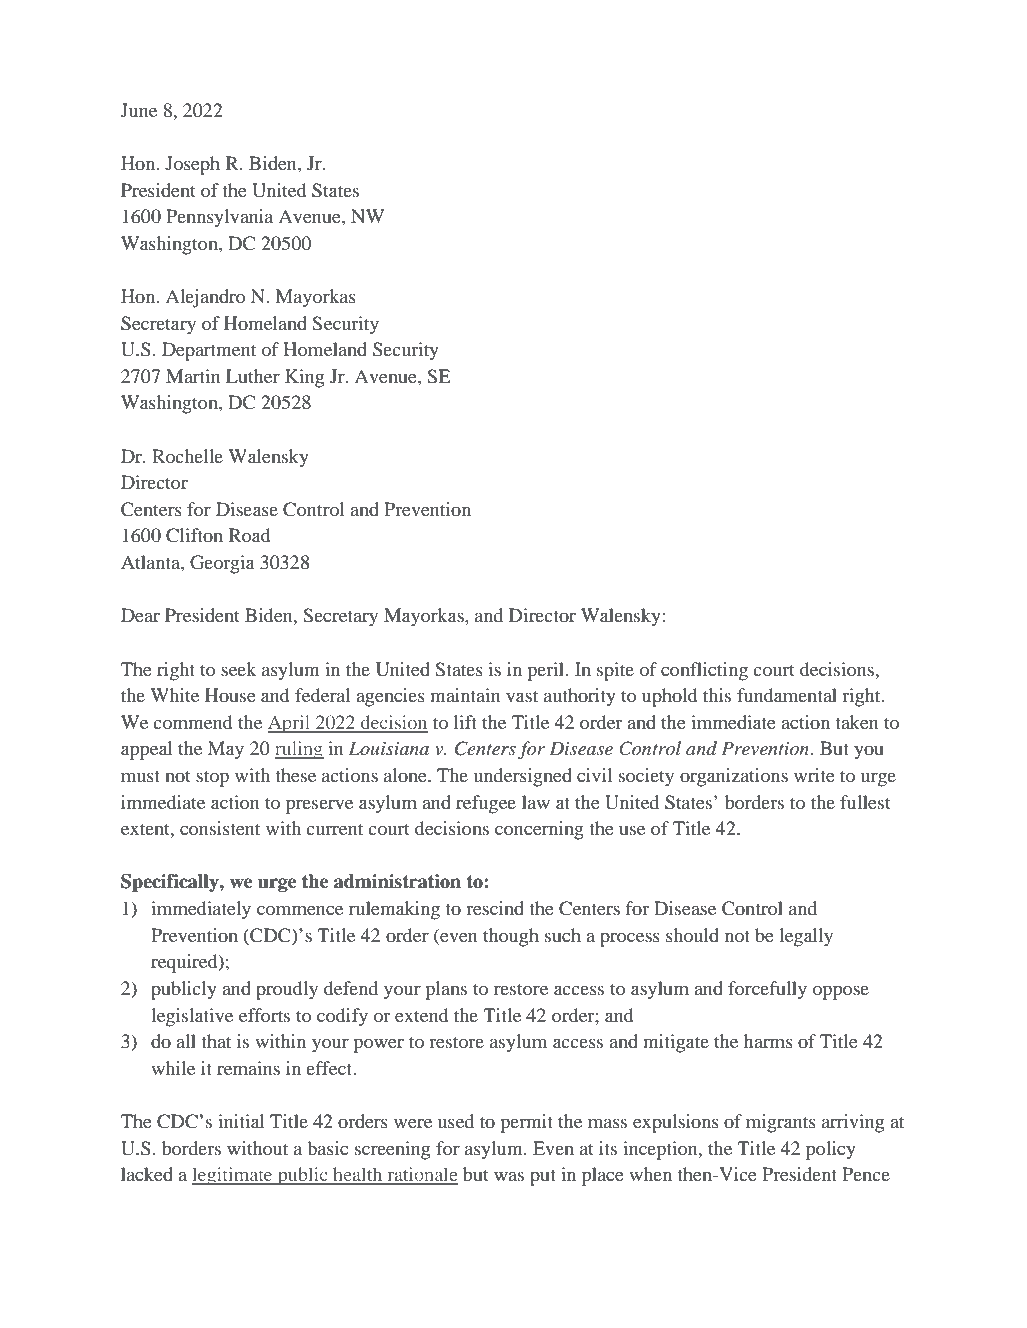  I want to click on Pennsylvania, so click(219, 218).
